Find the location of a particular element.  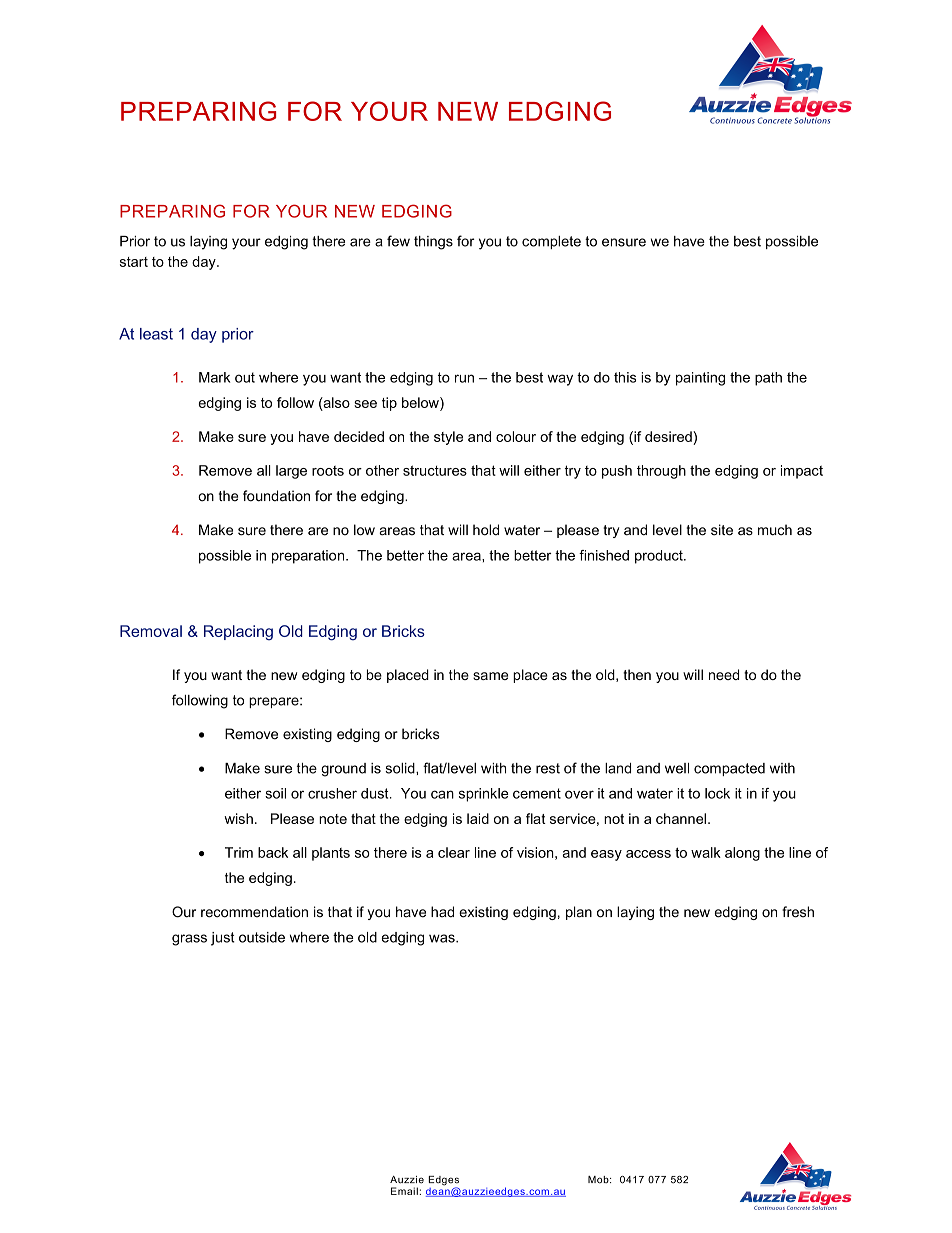

fresh is located at coordinates (798, 912).
